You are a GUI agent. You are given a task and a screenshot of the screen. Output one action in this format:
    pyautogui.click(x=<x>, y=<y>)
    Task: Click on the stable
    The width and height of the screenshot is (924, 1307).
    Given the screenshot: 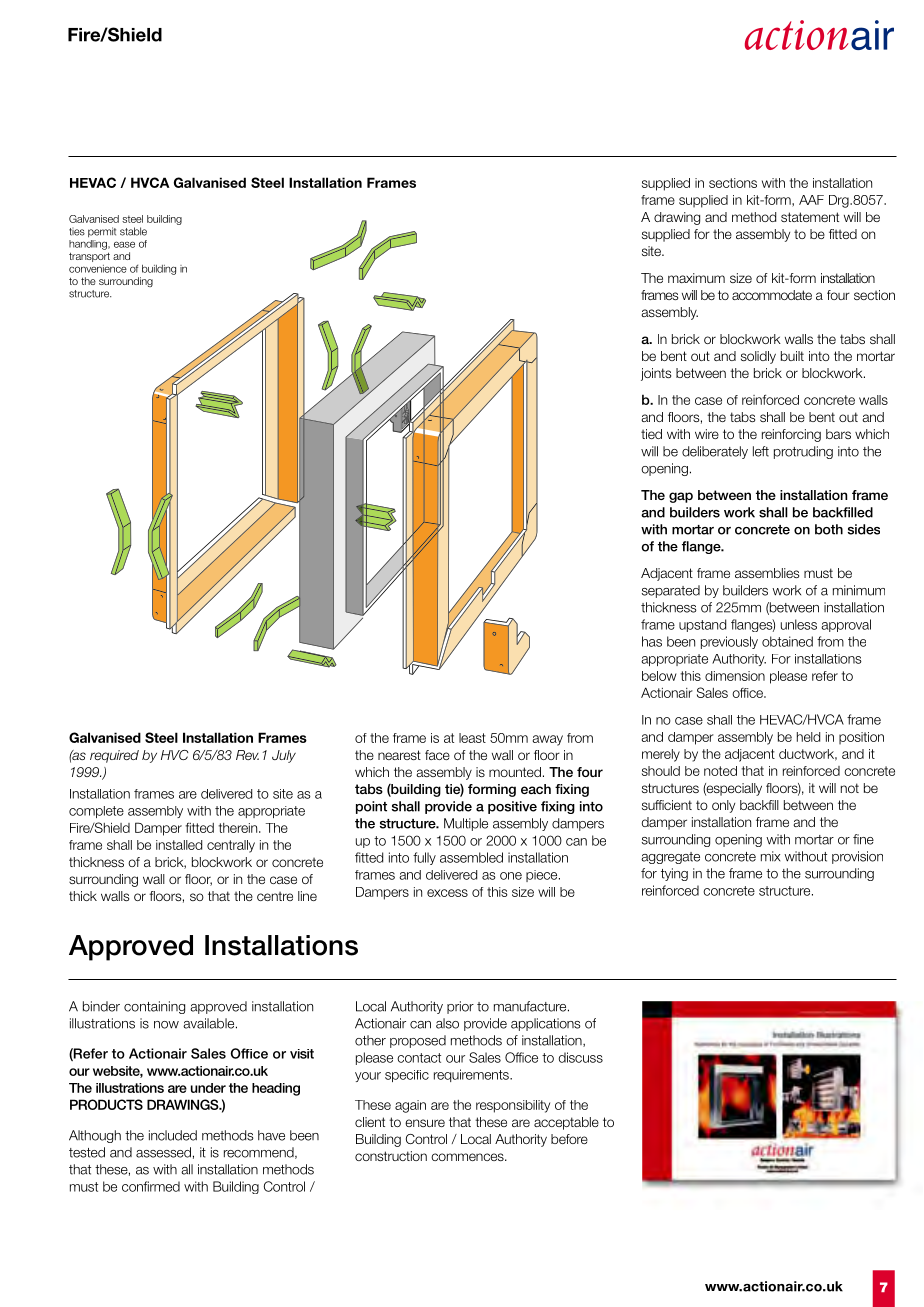 What is the action you would take?
    pyautogui.click(x=133, y=231)
